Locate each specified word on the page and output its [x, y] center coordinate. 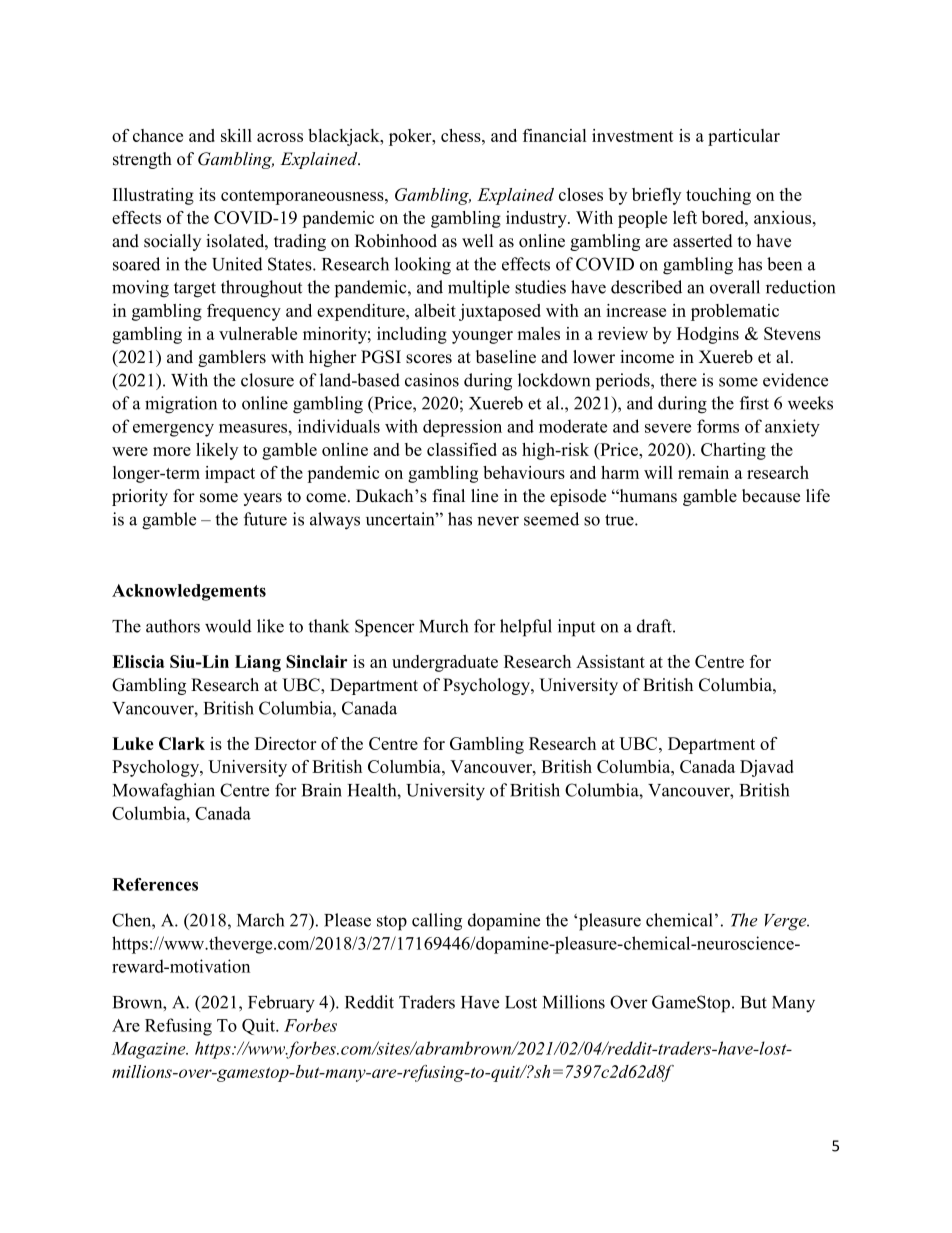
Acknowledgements [189, 592]
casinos [432, 380]
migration [181, 405]
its [207, 194]
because [771, 496]
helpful [526, 628]
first [754, 403]
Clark [182, 743]
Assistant [610, 661]
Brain [322, 790]
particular [744, 137]
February [281, 1004]
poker [411, 137]
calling [437, 922]
